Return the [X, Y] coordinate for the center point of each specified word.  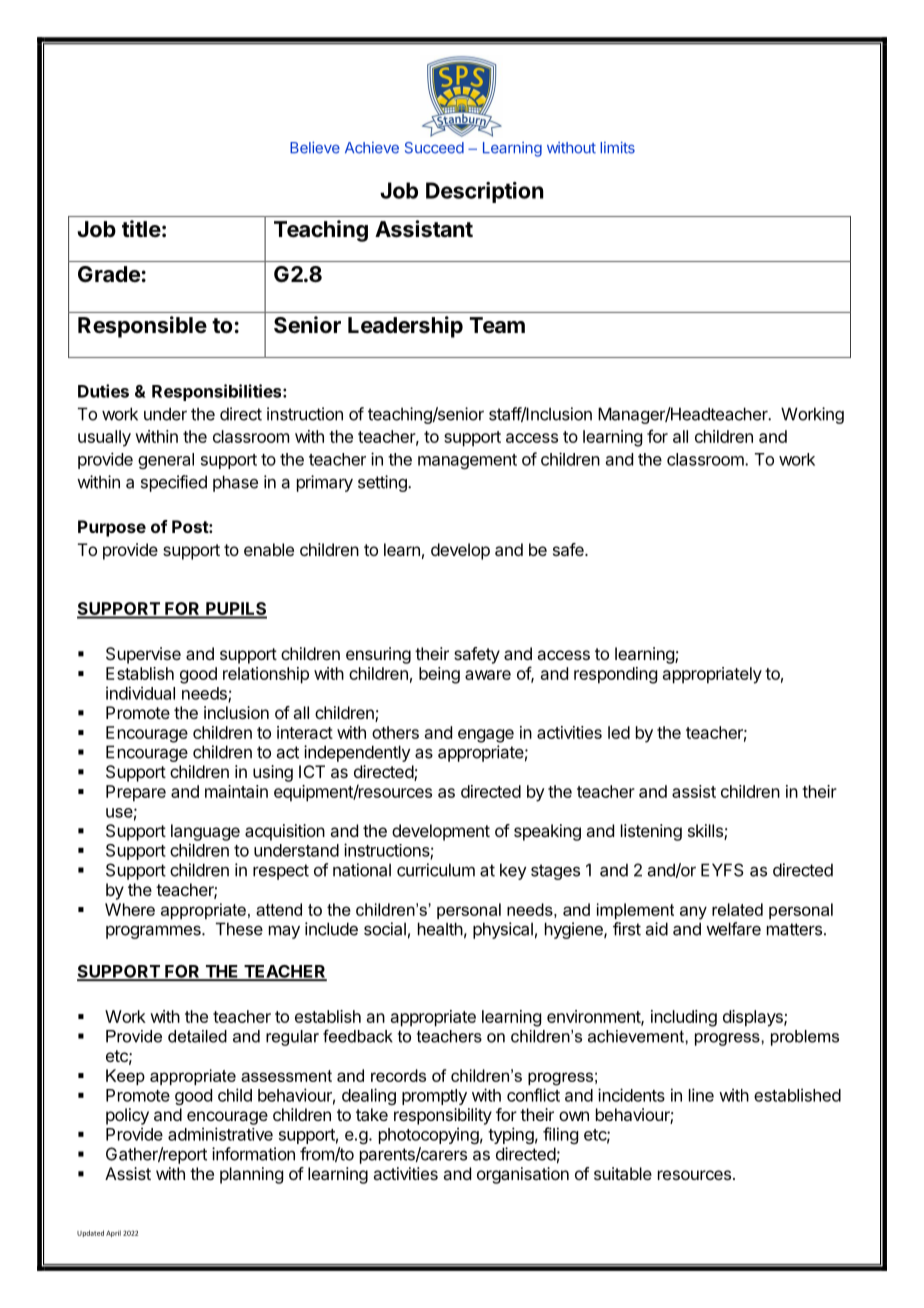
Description [485, 192]
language [205, 832]
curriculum [436, 870]
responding [615, 675]
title [141, 228]
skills [706, 832]
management [467, 461]
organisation [523, 1175]
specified [174, 483]
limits [617, 148]
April [113, 1233]
